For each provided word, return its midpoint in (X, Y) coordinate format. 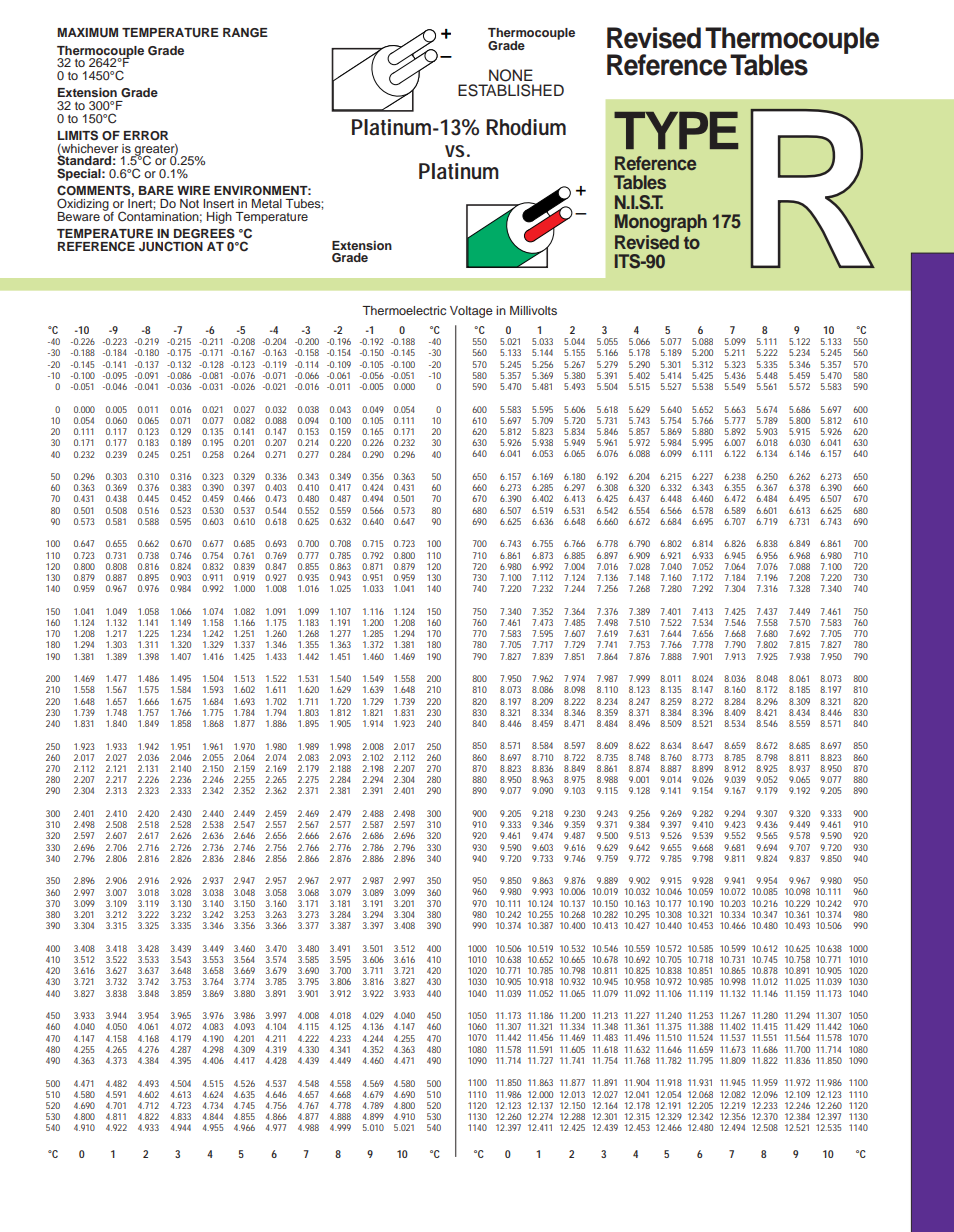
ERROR (146, 135)
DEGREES (204, 233)
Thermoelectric (404, 310)
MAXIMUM (87, 33)
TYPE (676, 130)
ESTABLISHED (511, 90)
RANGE (245, 33)
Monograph (661, 223)
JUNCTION (171, 246)
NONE (511, 75)
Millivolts (533, 310)
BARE (156, 190)
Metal (267, 203)
